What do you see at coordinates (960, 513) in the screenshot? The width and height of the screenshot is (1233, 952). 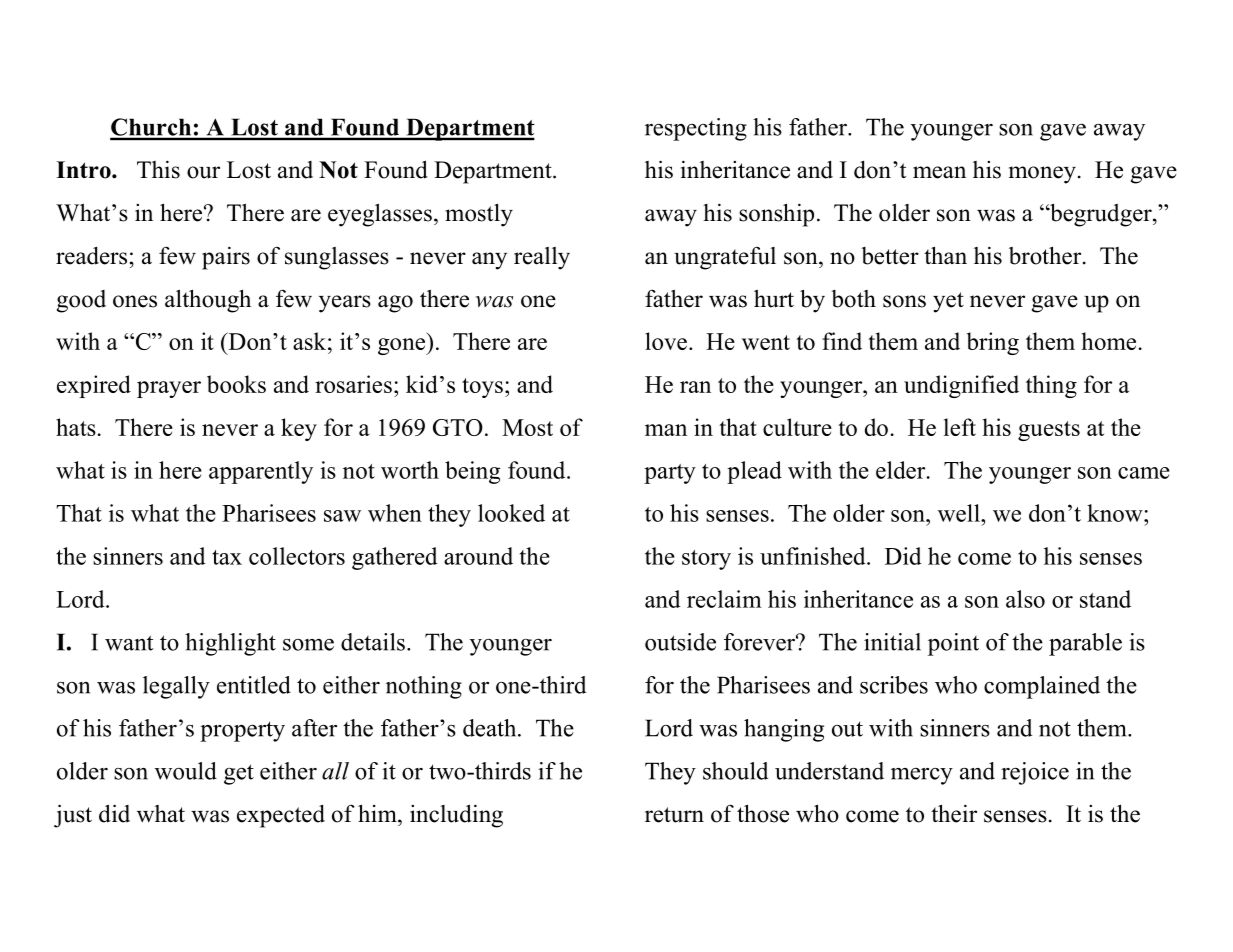 I see `well` at bounding box center [960, 513].
